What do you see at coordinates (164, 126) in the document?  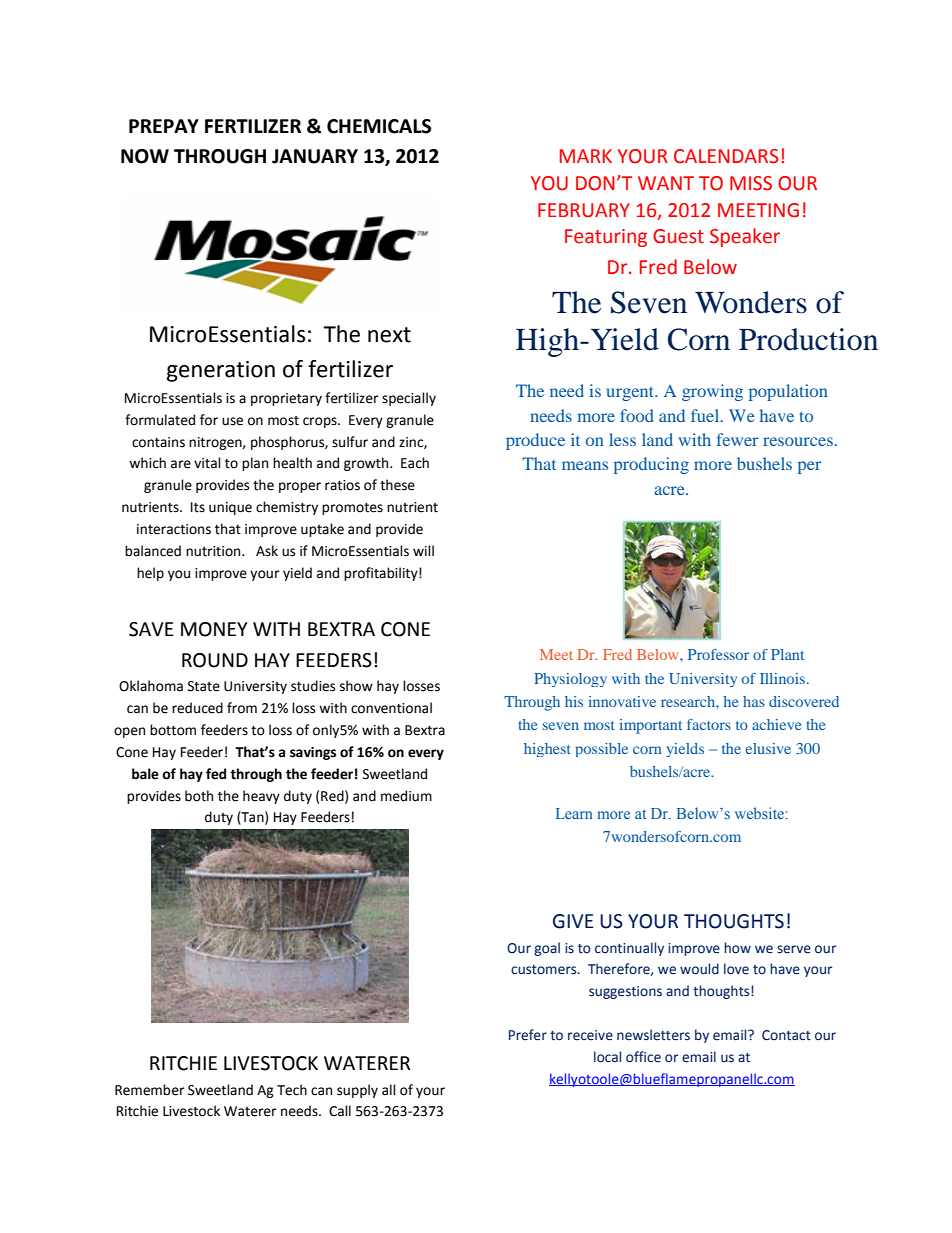 I see `PREPAY` at bounding box center [164, 126].
